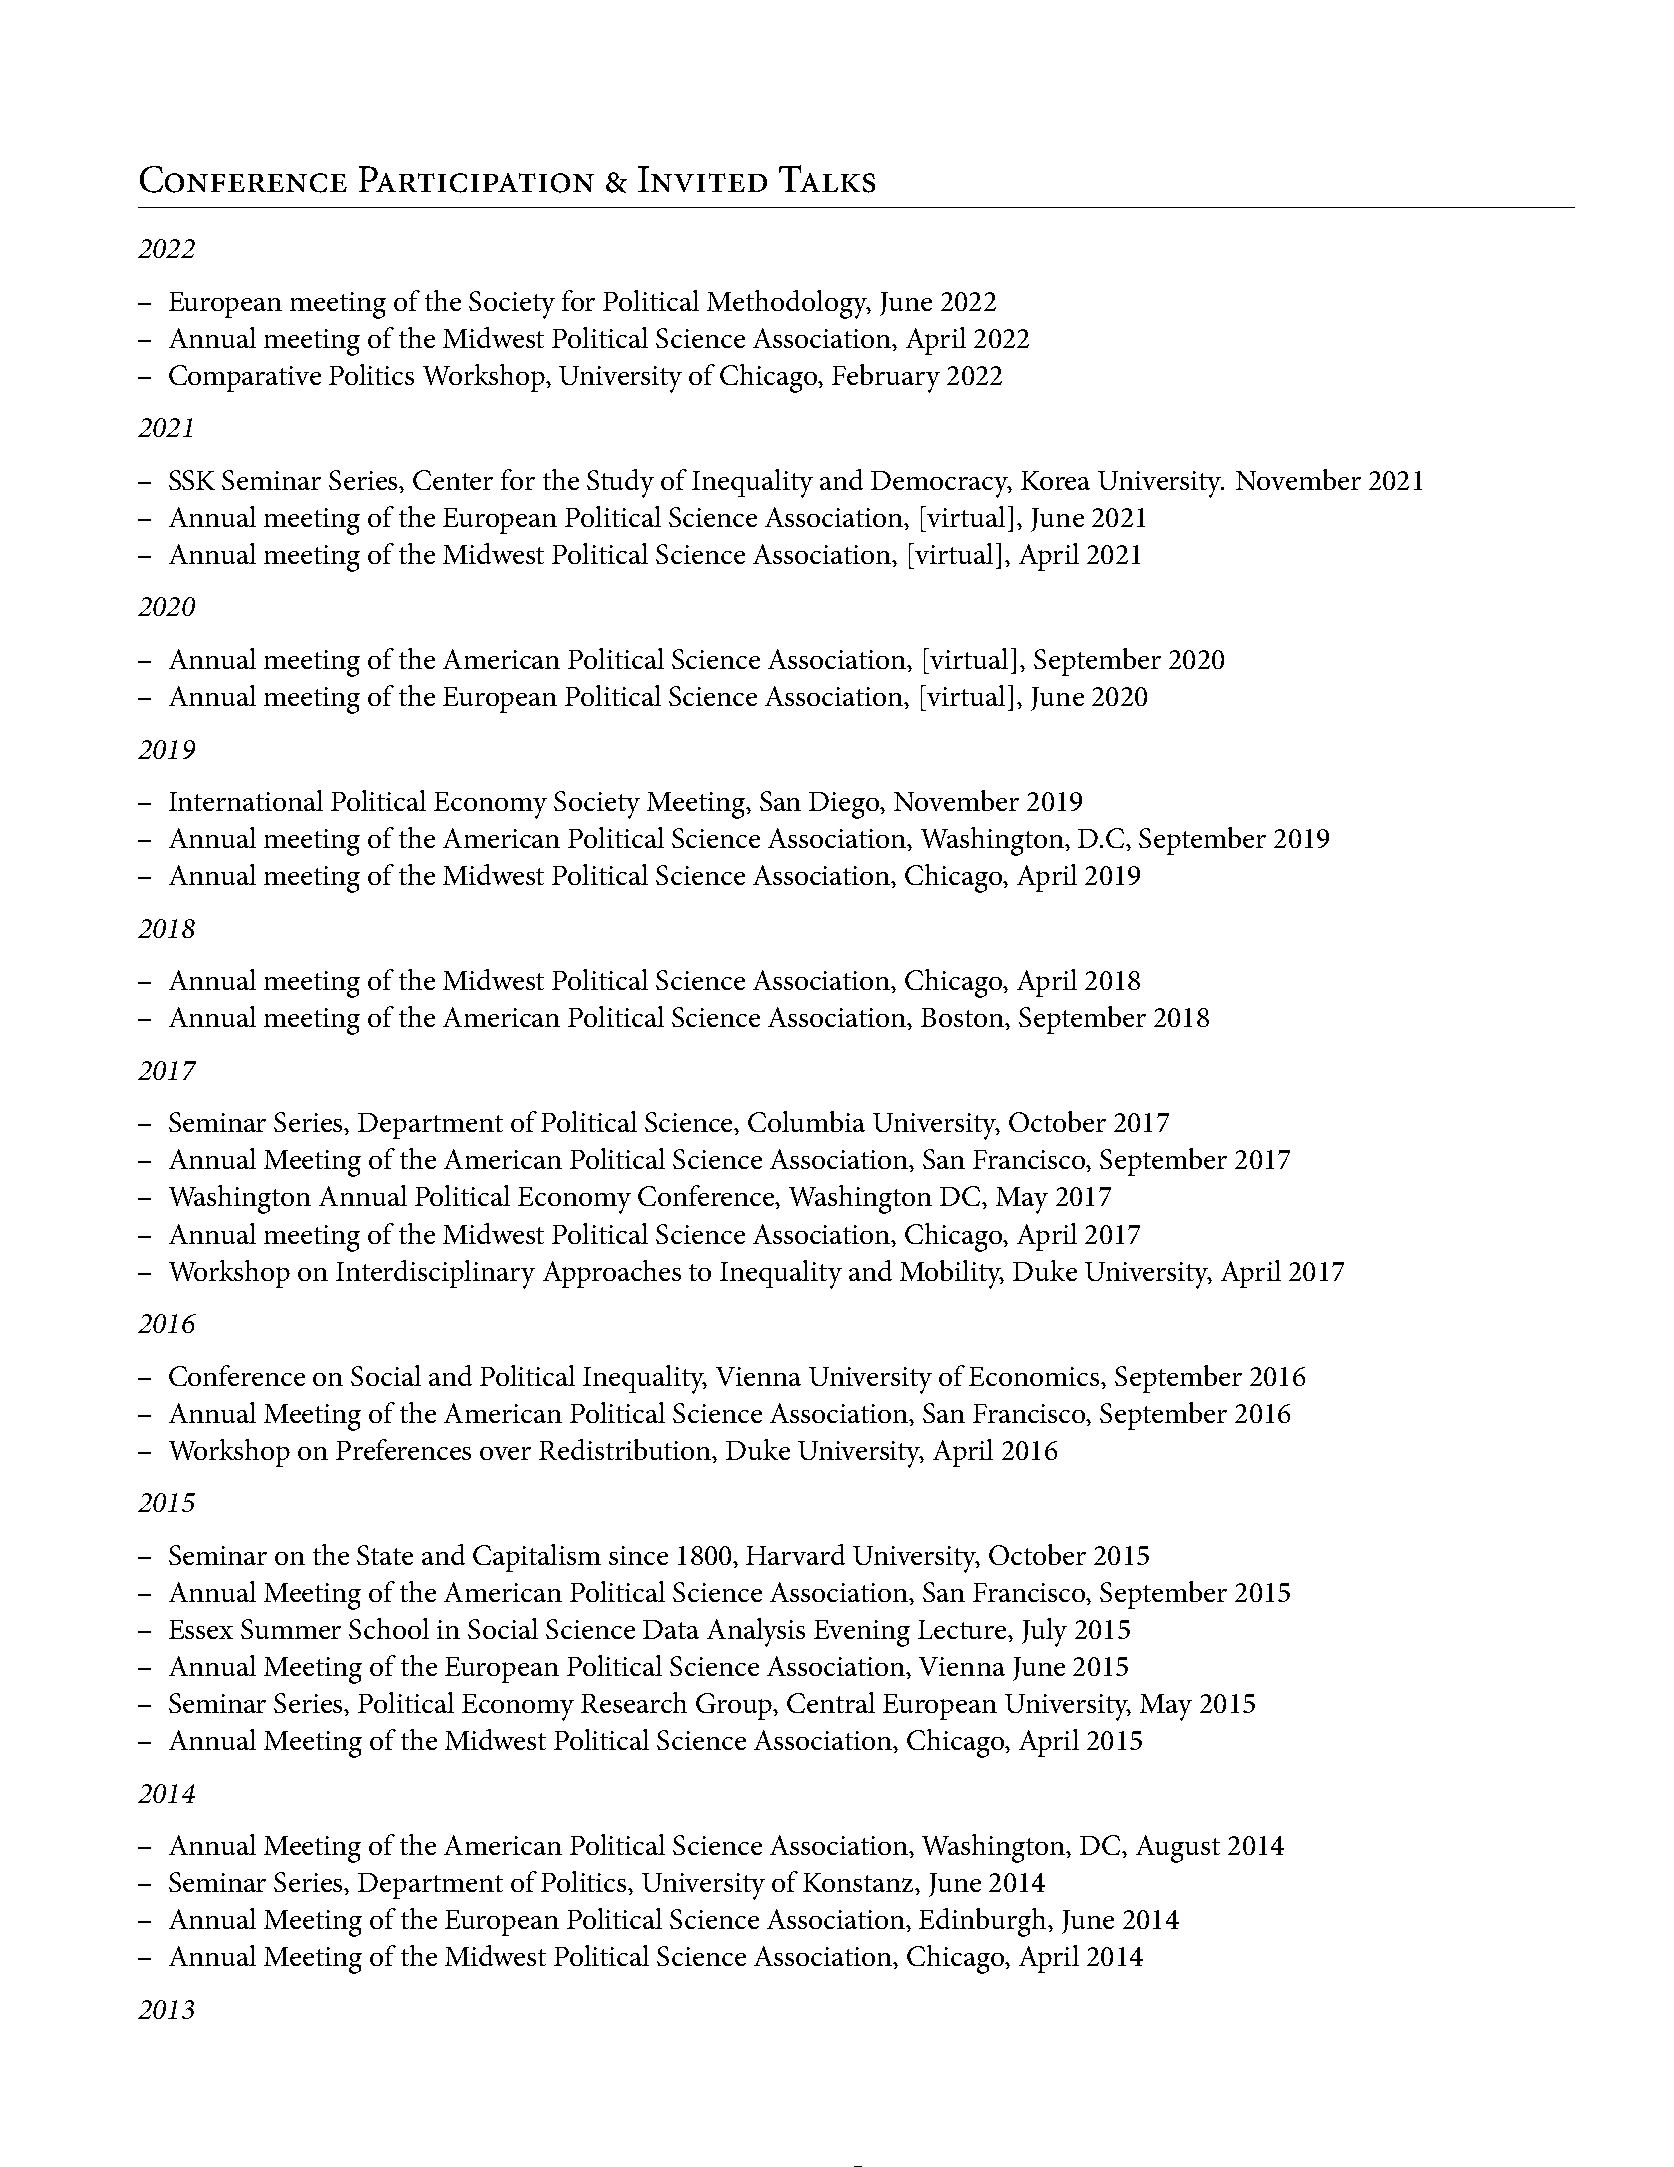 The width and height of the screenshot is (1674, 2167). Describe the element at coordinates (735, 1706) in the screenshot. I see `Group` at that location.
